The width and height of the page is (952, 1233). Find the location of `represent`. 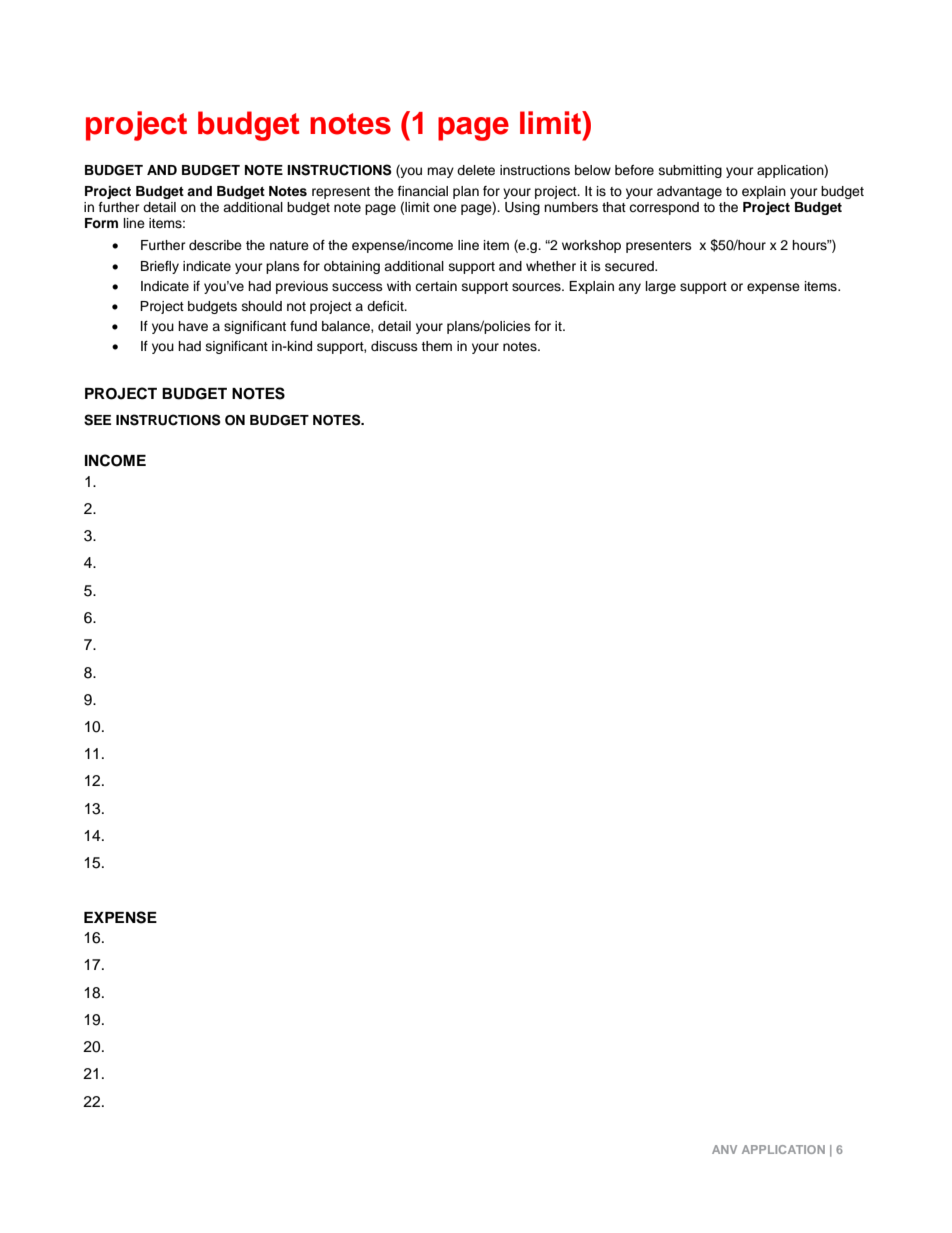

represent is located at coordinates (341, 193).
